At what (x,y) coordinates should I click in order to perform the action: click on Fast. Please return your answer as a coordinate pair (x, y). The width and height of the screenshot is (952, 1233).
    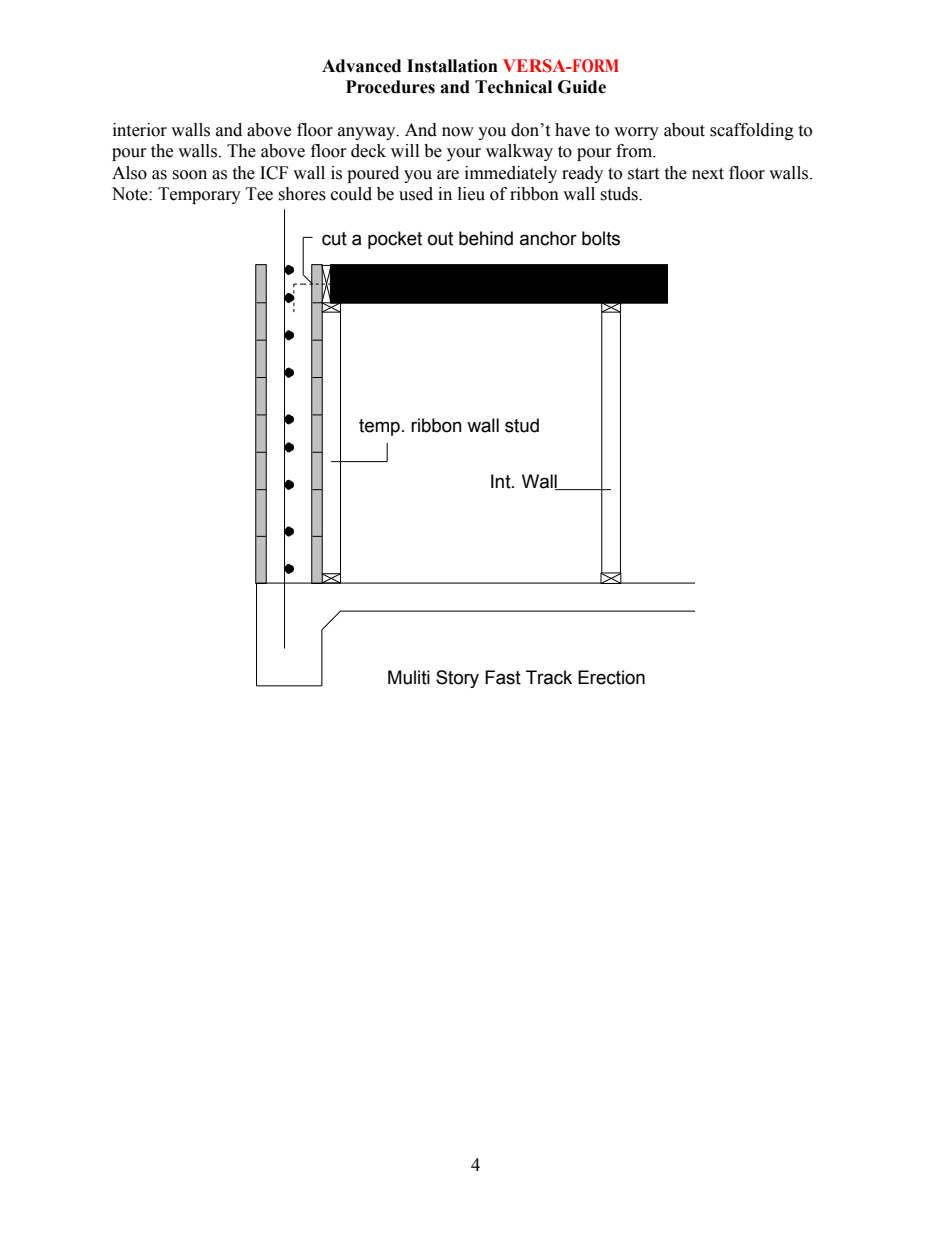
    Looking at the image, I should click on (503, 677).
